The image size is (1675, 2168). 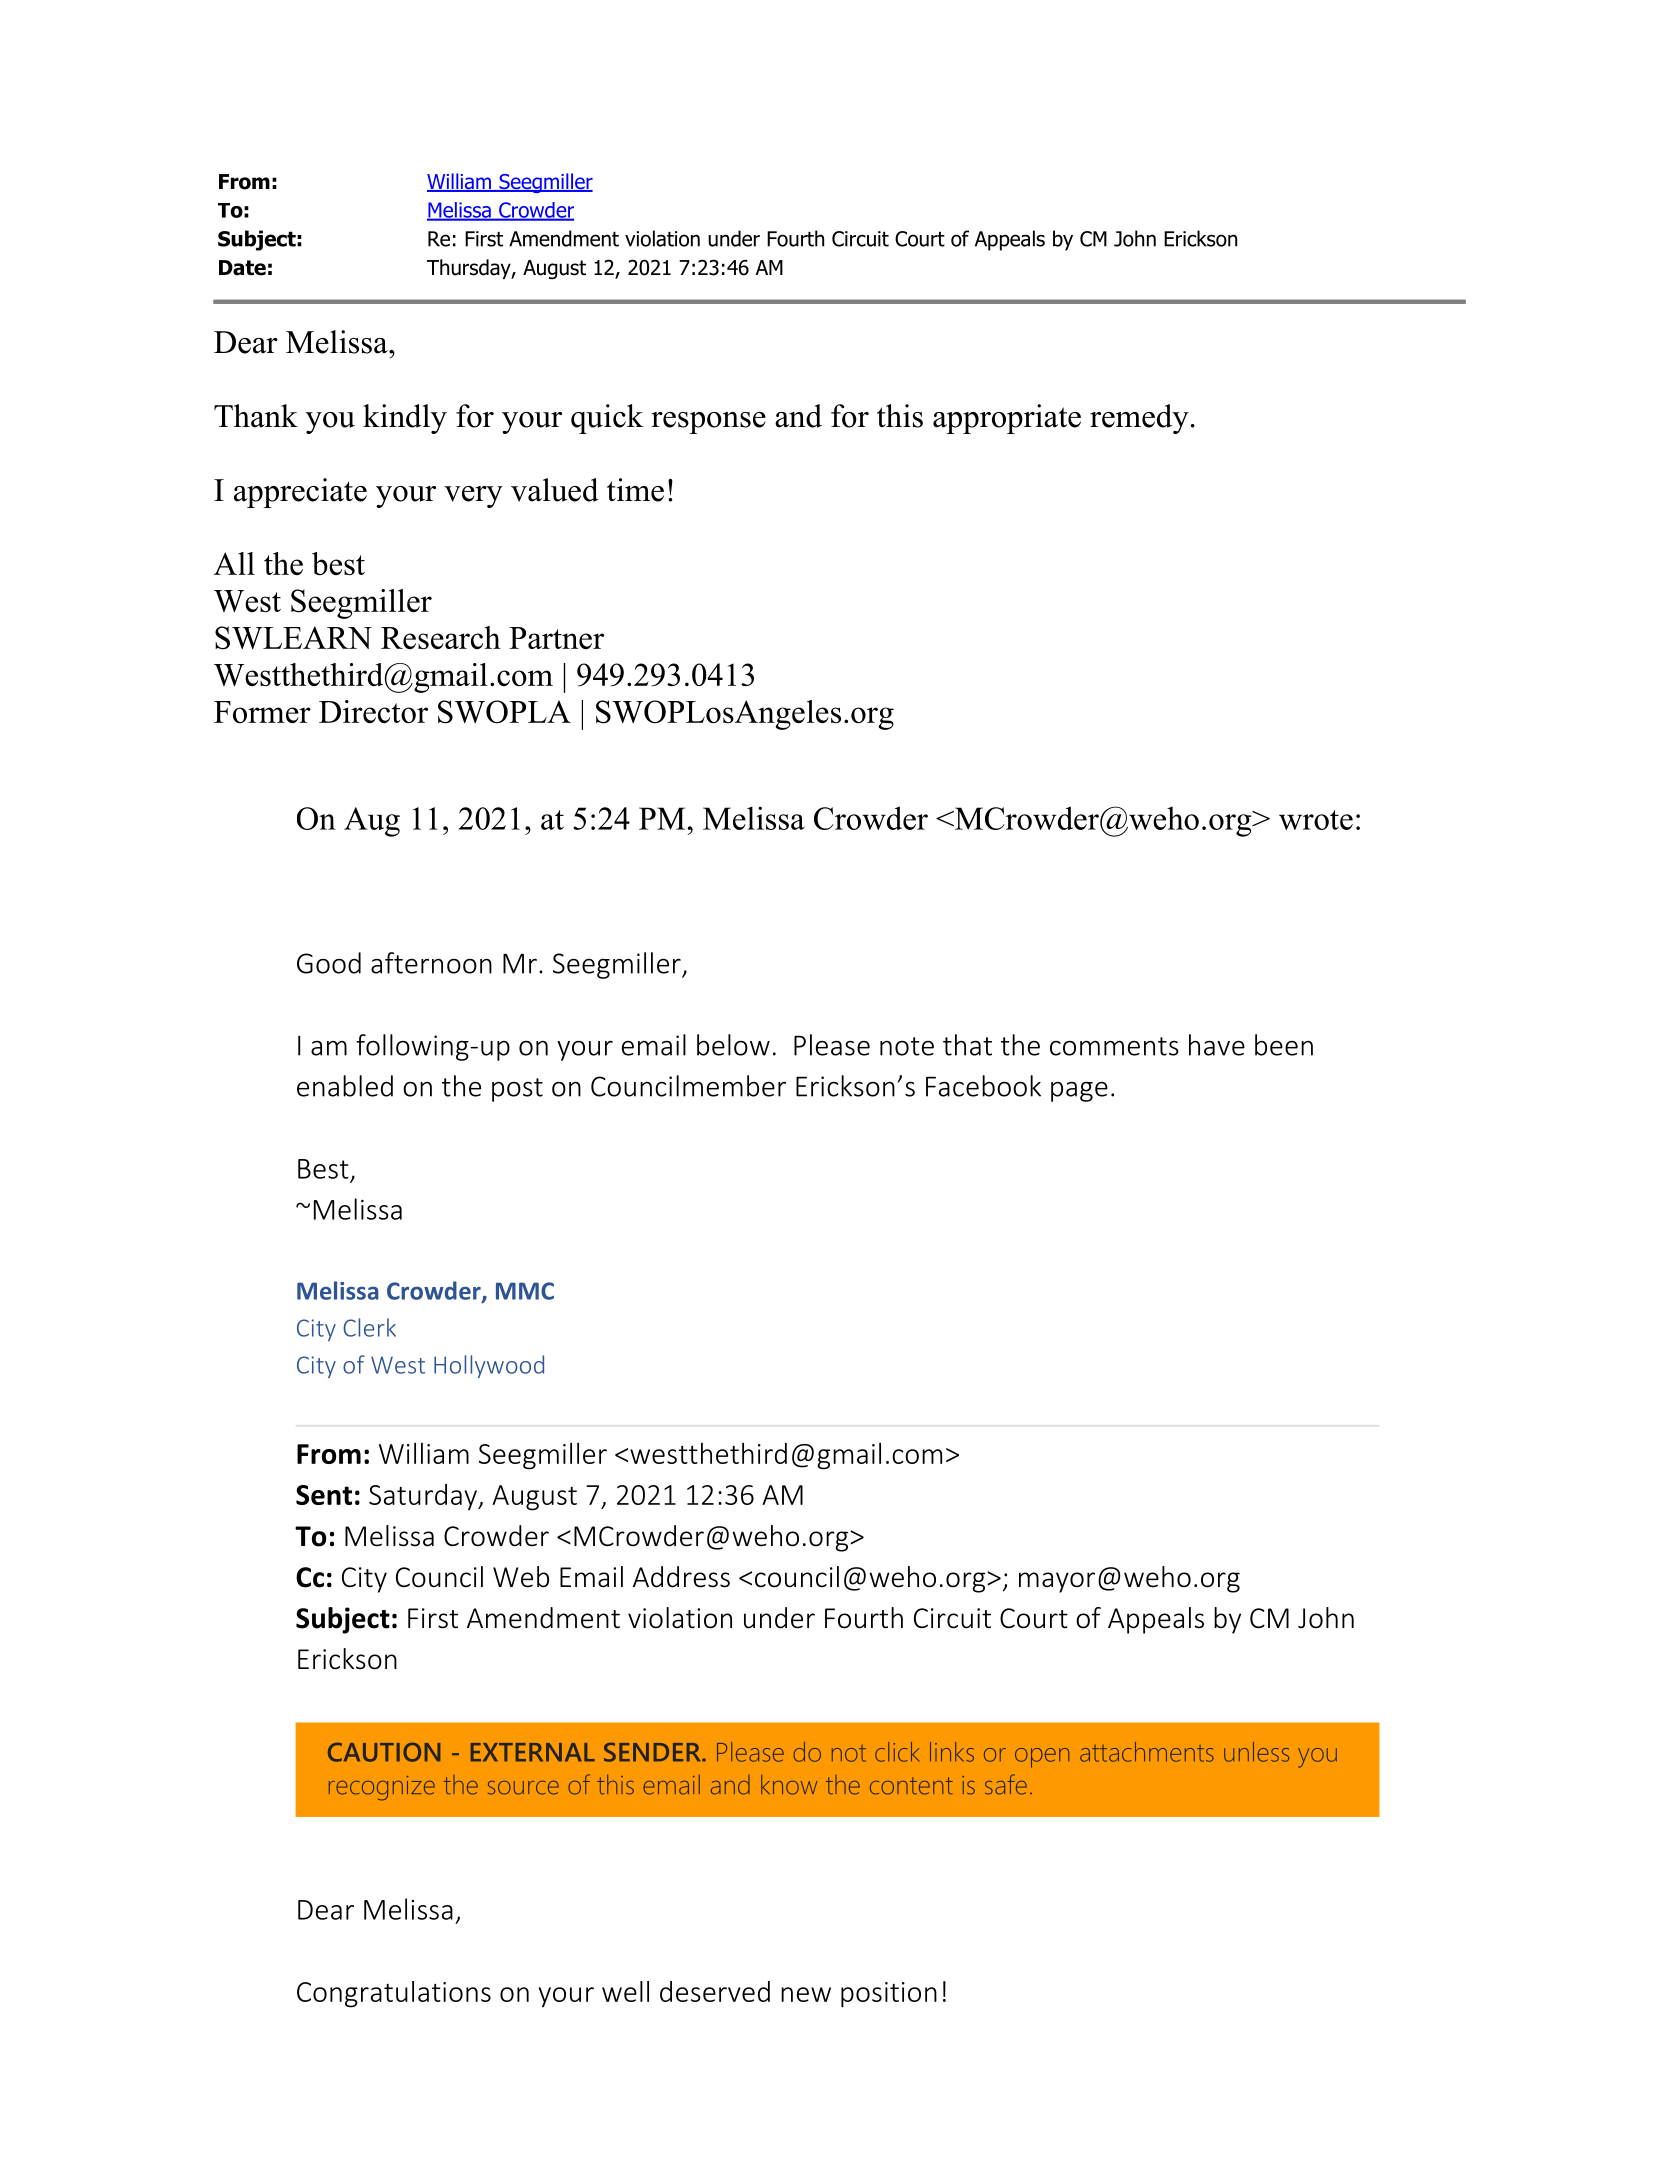 I want to click on page, so click(x=1079, y=1091).
